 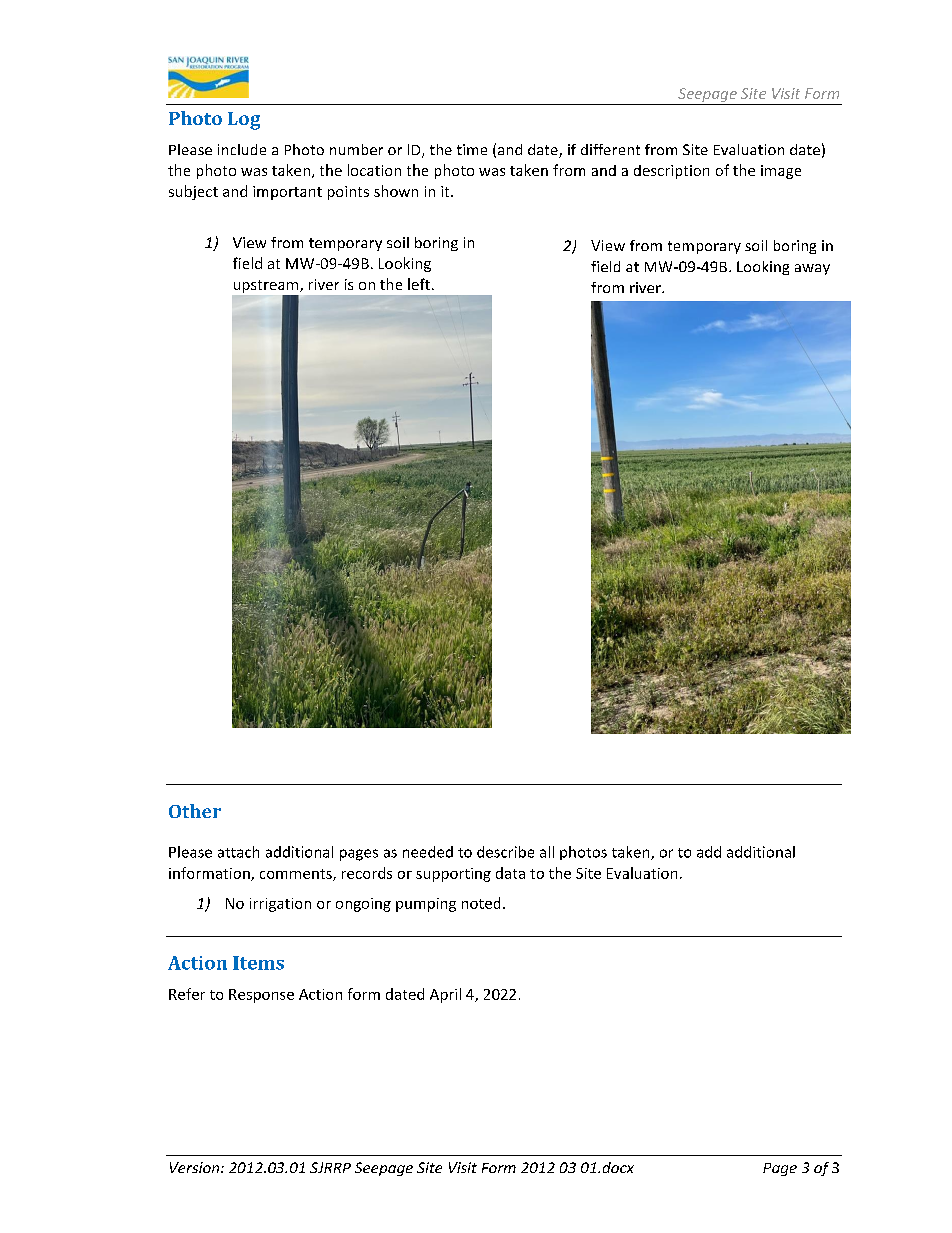 What do you see at coordinates (267, 286) in the screenshot?
I see `upstream` at bounding box center [267, 286].
